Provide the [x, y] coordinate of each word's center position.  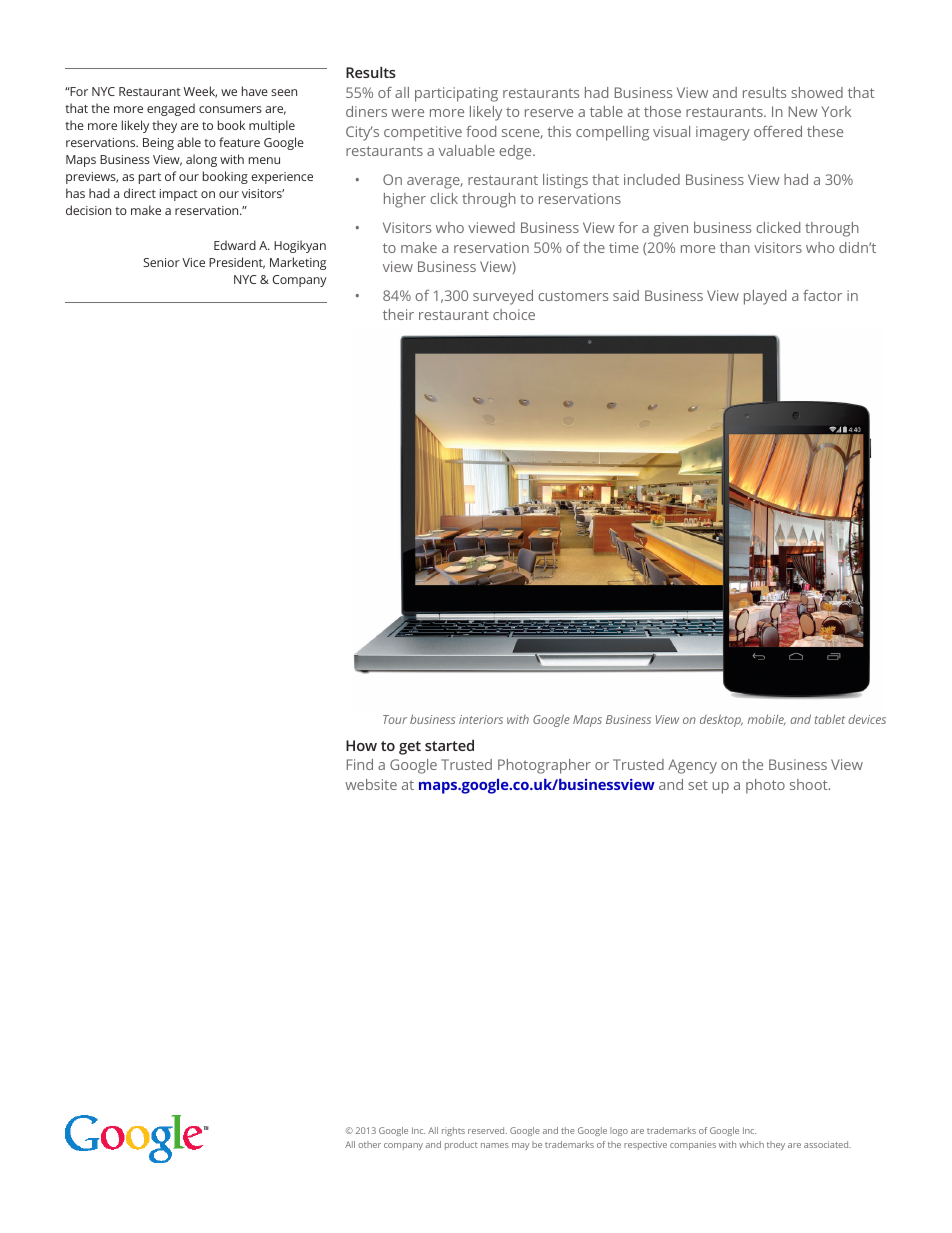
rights [453, 1131]
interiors [481, 719]
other [369, 1144]
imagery [723, 133]
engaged [171, 109]
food [481, 131]
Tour [395, 719]
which [751, 1144]
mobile [767, 719]
